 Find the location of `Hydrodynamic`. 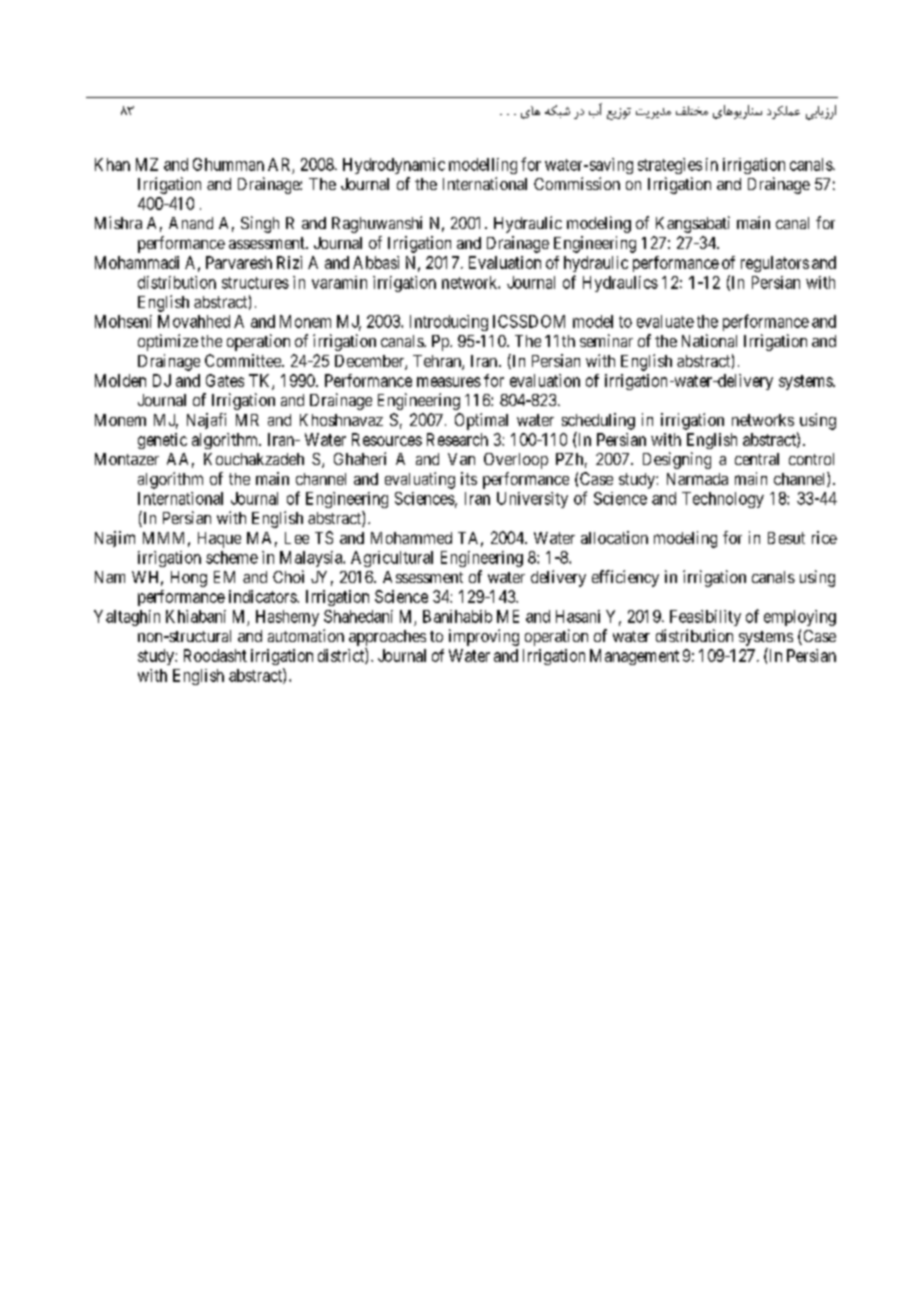

Hydrodynamic is located at coordinates (394, 166).
